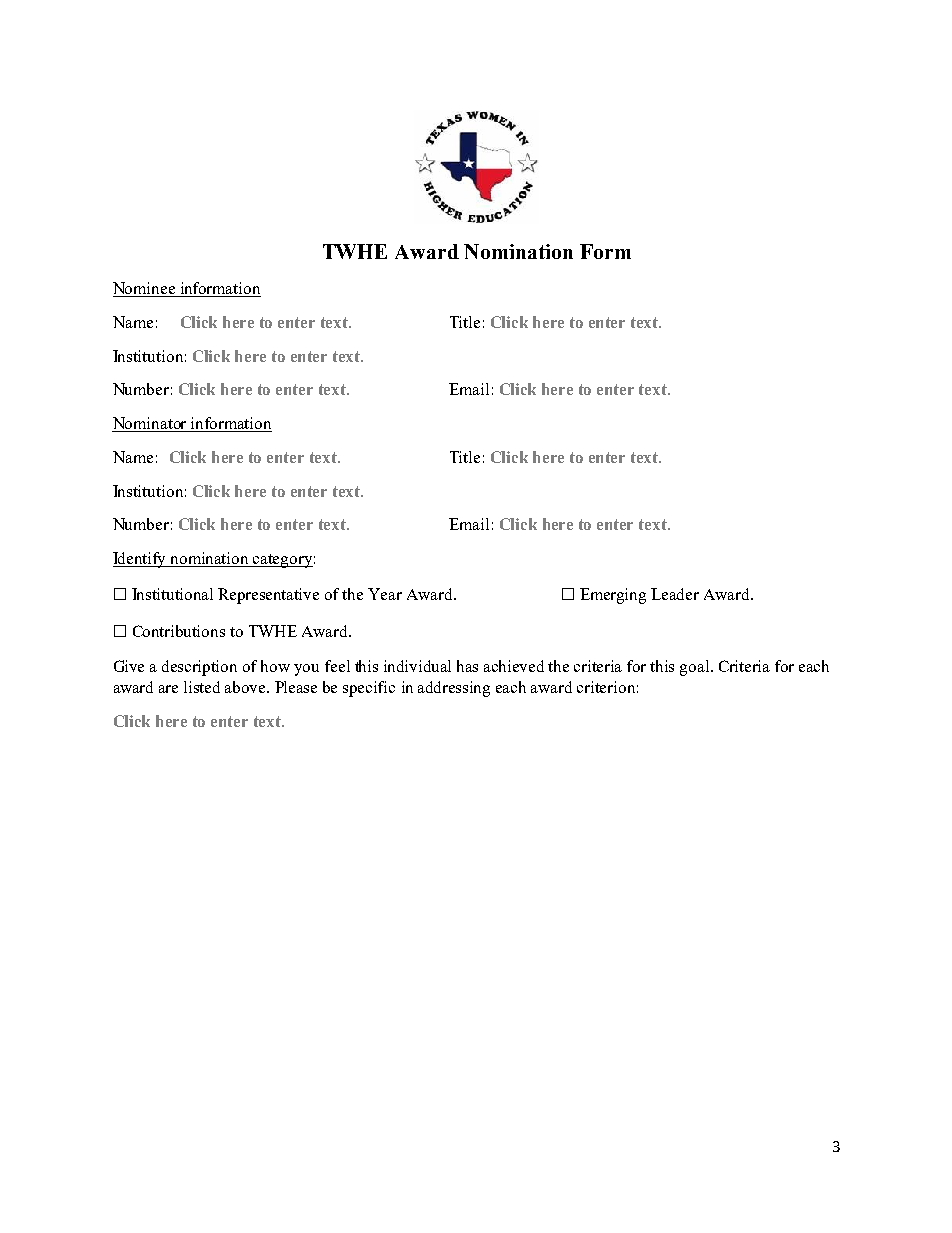  Describe the element at coordinates (385, 594) in the page. I see `Year` at that location.
